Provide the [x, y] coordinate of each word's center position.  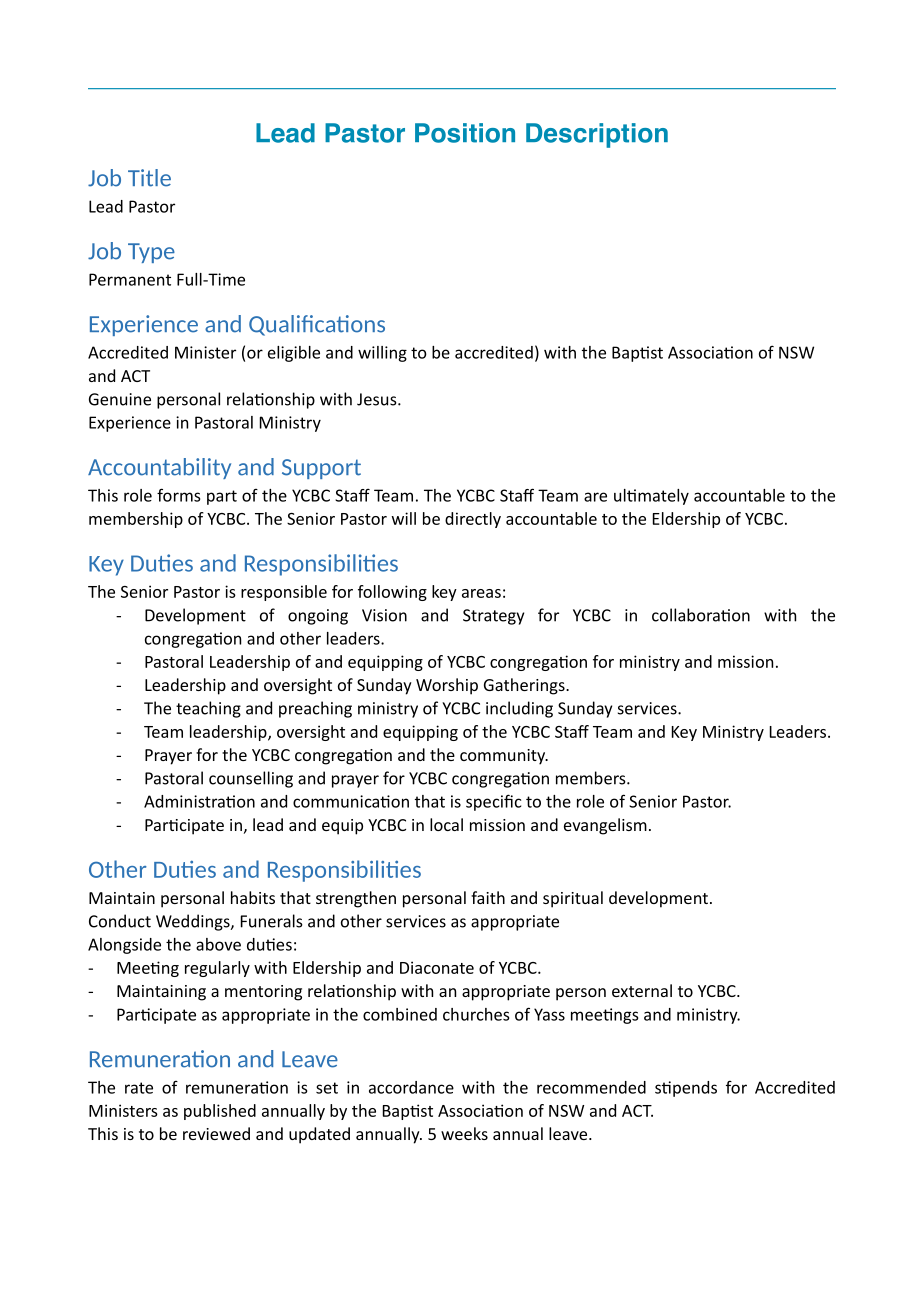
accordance [411, 1087]
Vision [384, 615]
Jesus [378, 399]
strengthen [356, 899]
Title [149, 178]
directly [473, 520]
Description [597, 135]
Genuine [120, 399]
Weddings [194, 922]
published [220, 1112]
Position [465, 133]
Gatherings [525, 686]
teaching [208, 709]
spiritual [573, 899]
